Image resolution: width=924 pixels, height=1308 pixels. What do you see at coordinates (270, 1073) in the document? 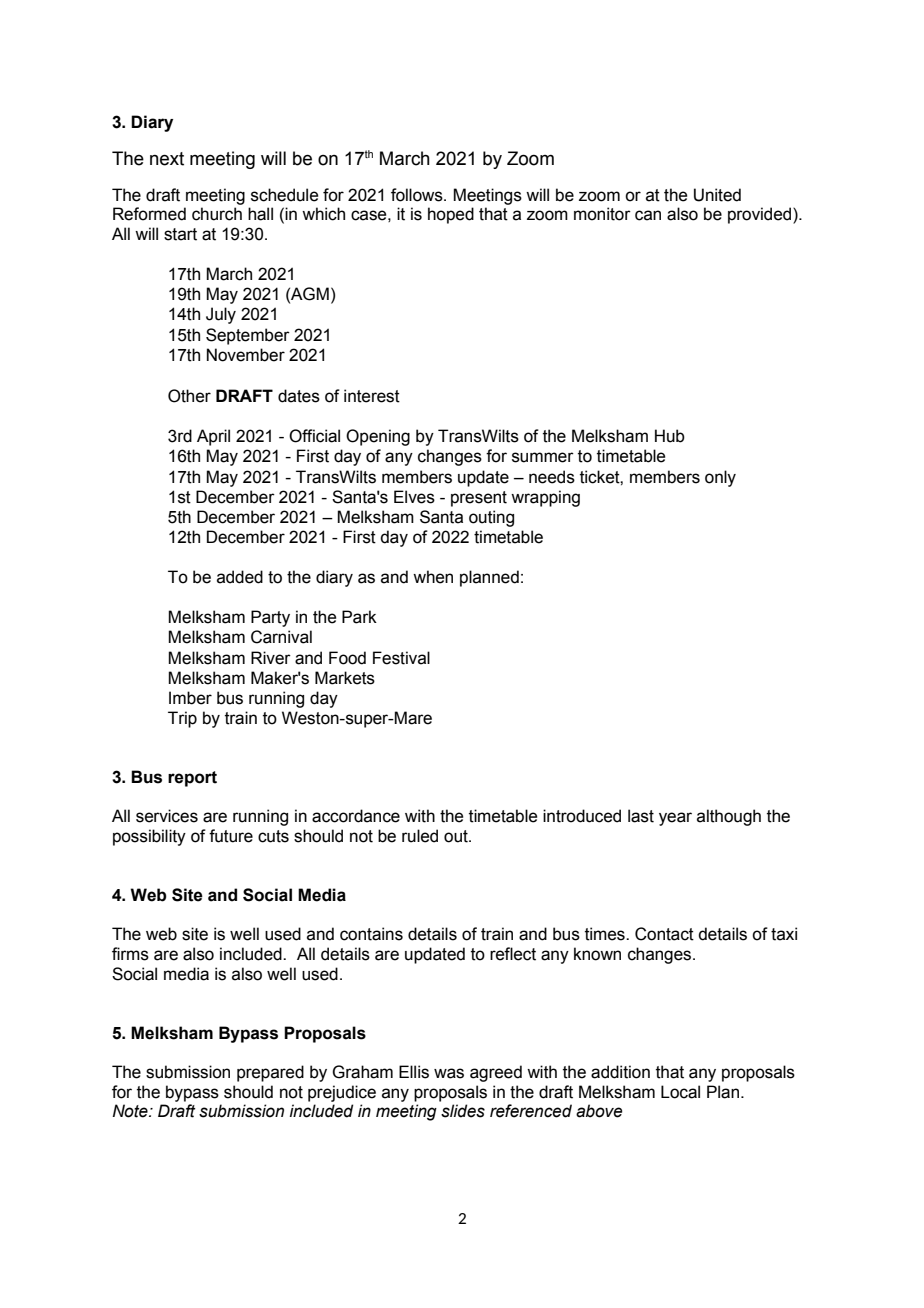
I see `prepared` at bounding box center [270, 1073].
